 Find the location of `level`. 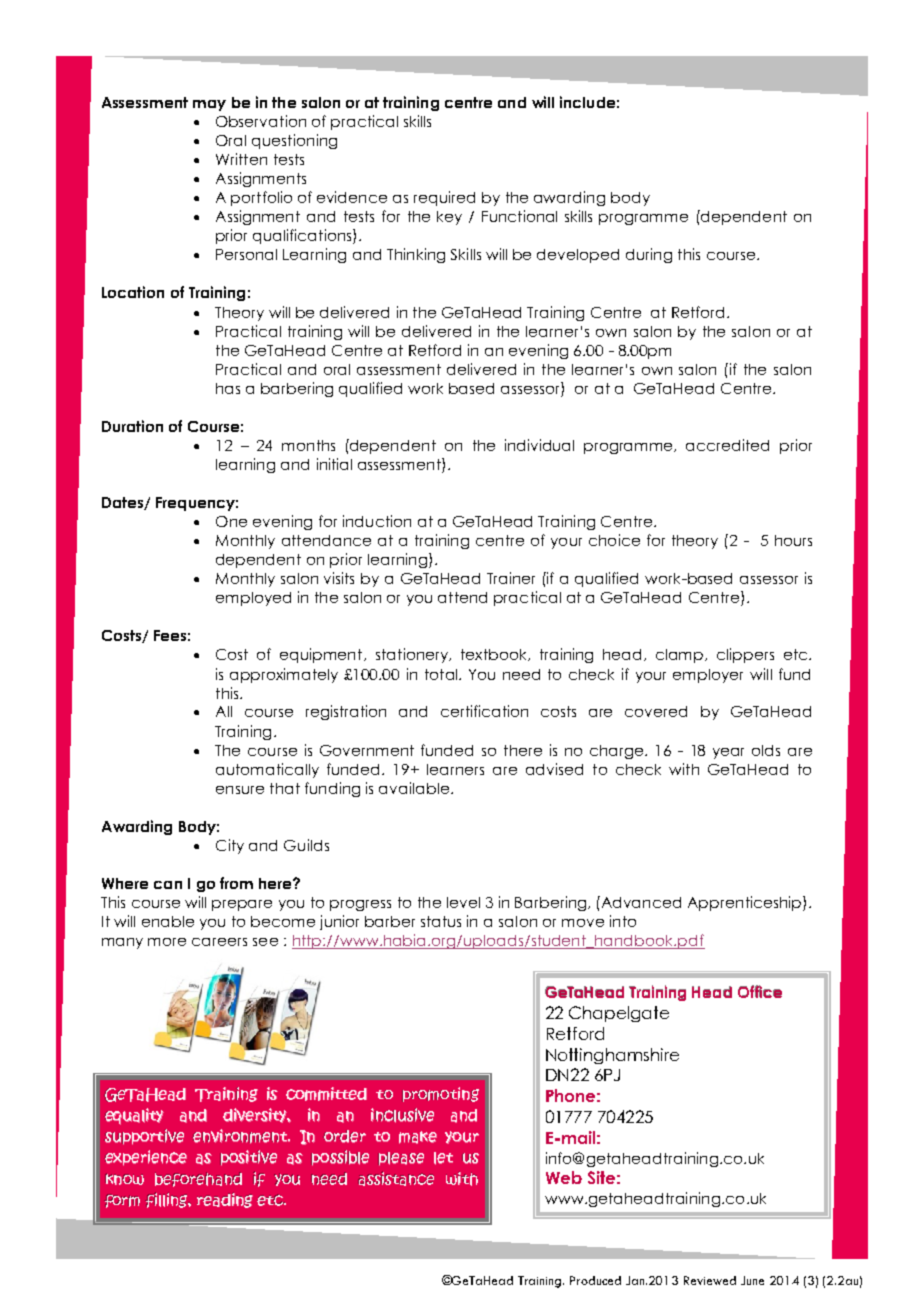

level is located at coordinates (463, 902).
